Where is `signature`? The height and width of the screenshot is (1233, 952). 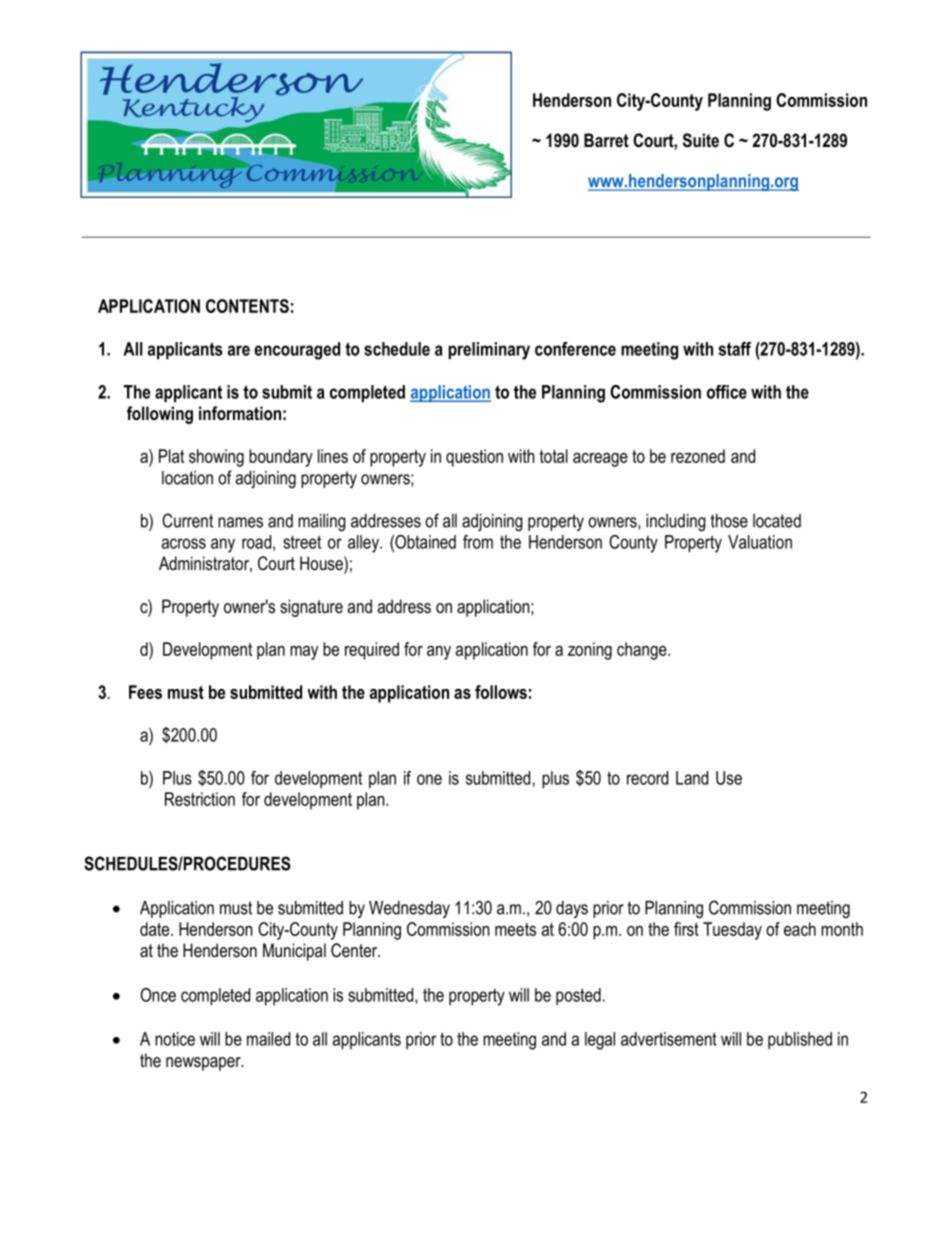
signature is located at coordinates (311, 608).
